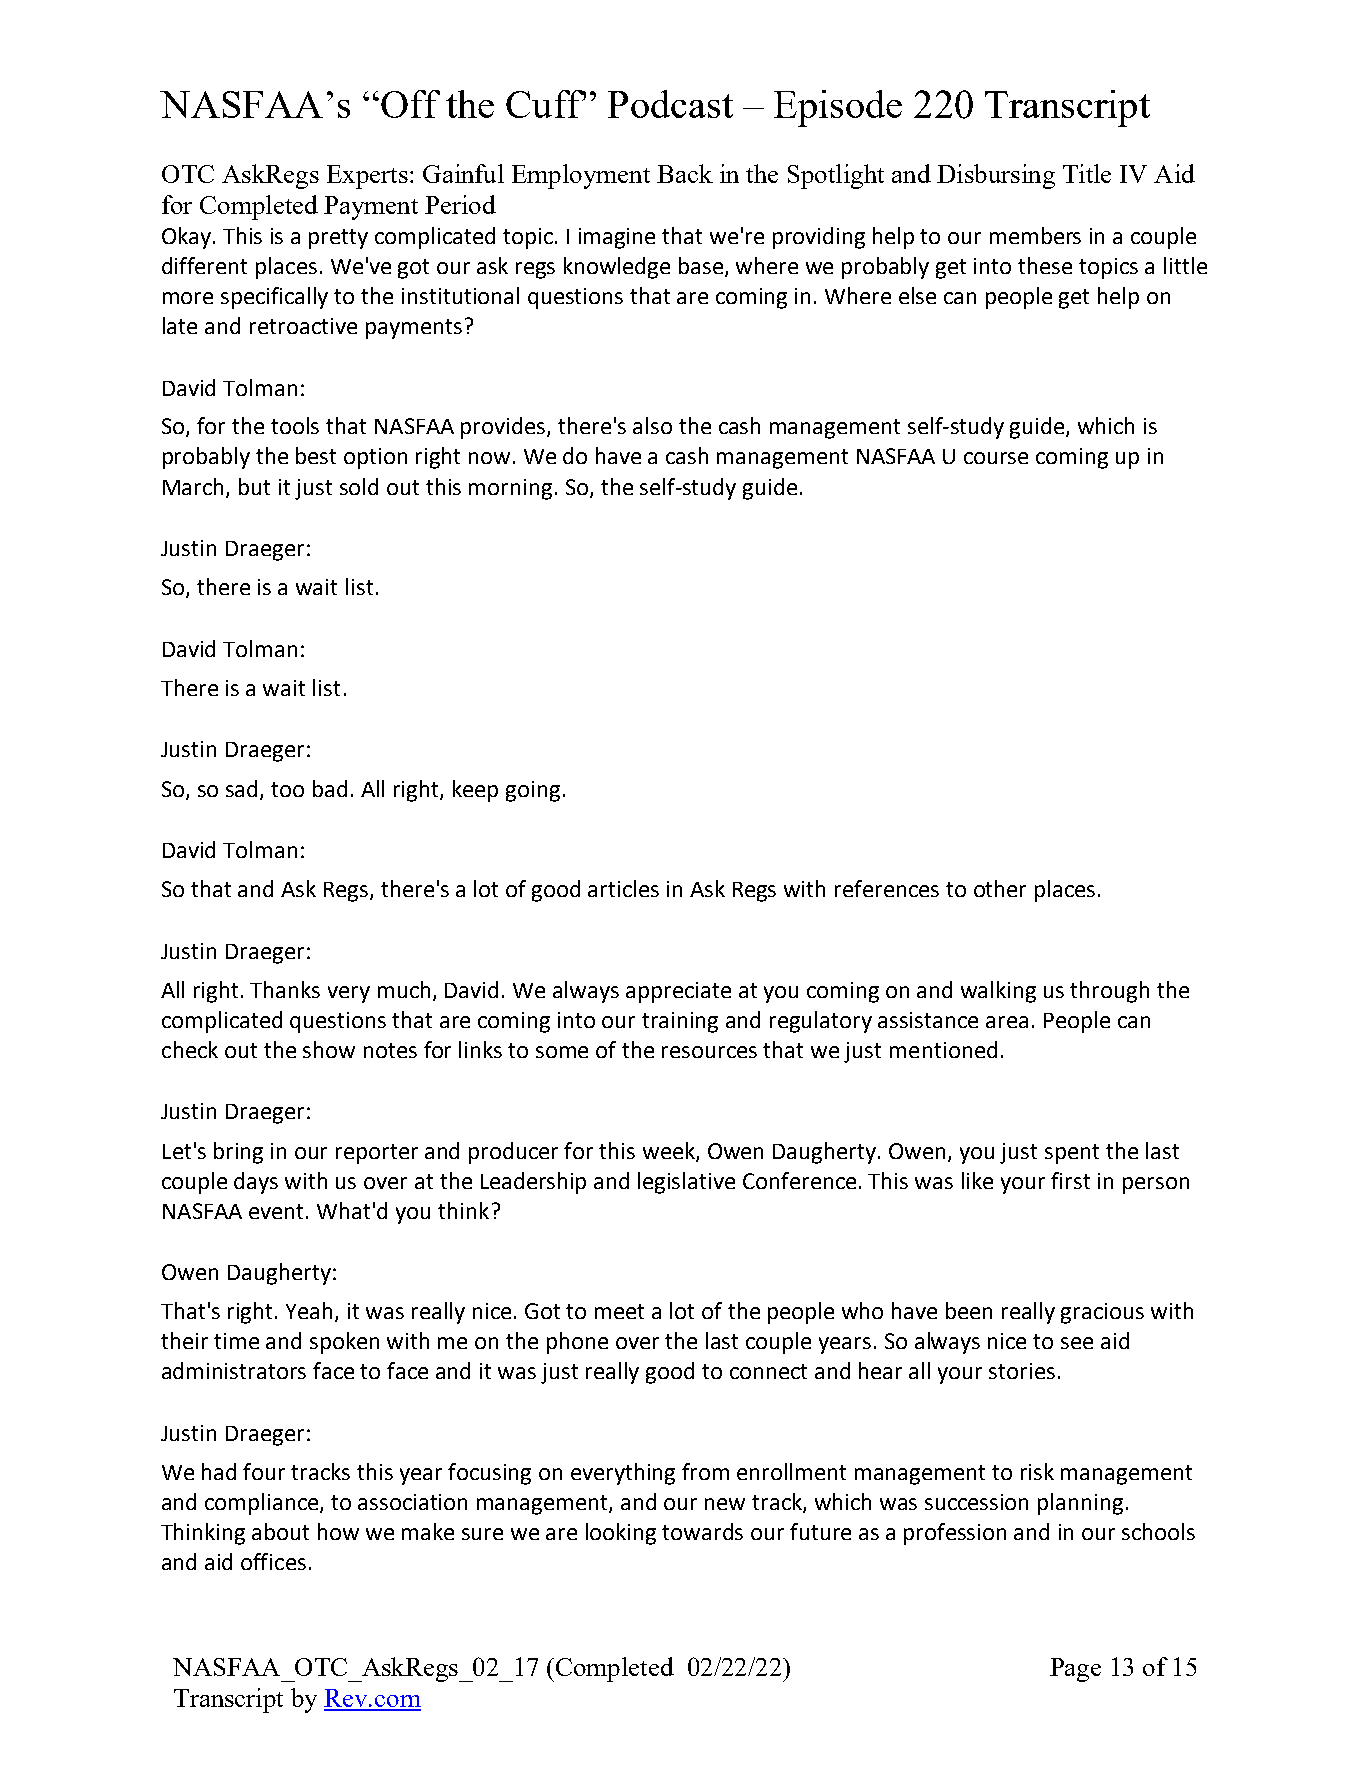  What do you see at coordinates (702, 1531) in the document?
I see `towards` at bounding box center [702, 1531].
